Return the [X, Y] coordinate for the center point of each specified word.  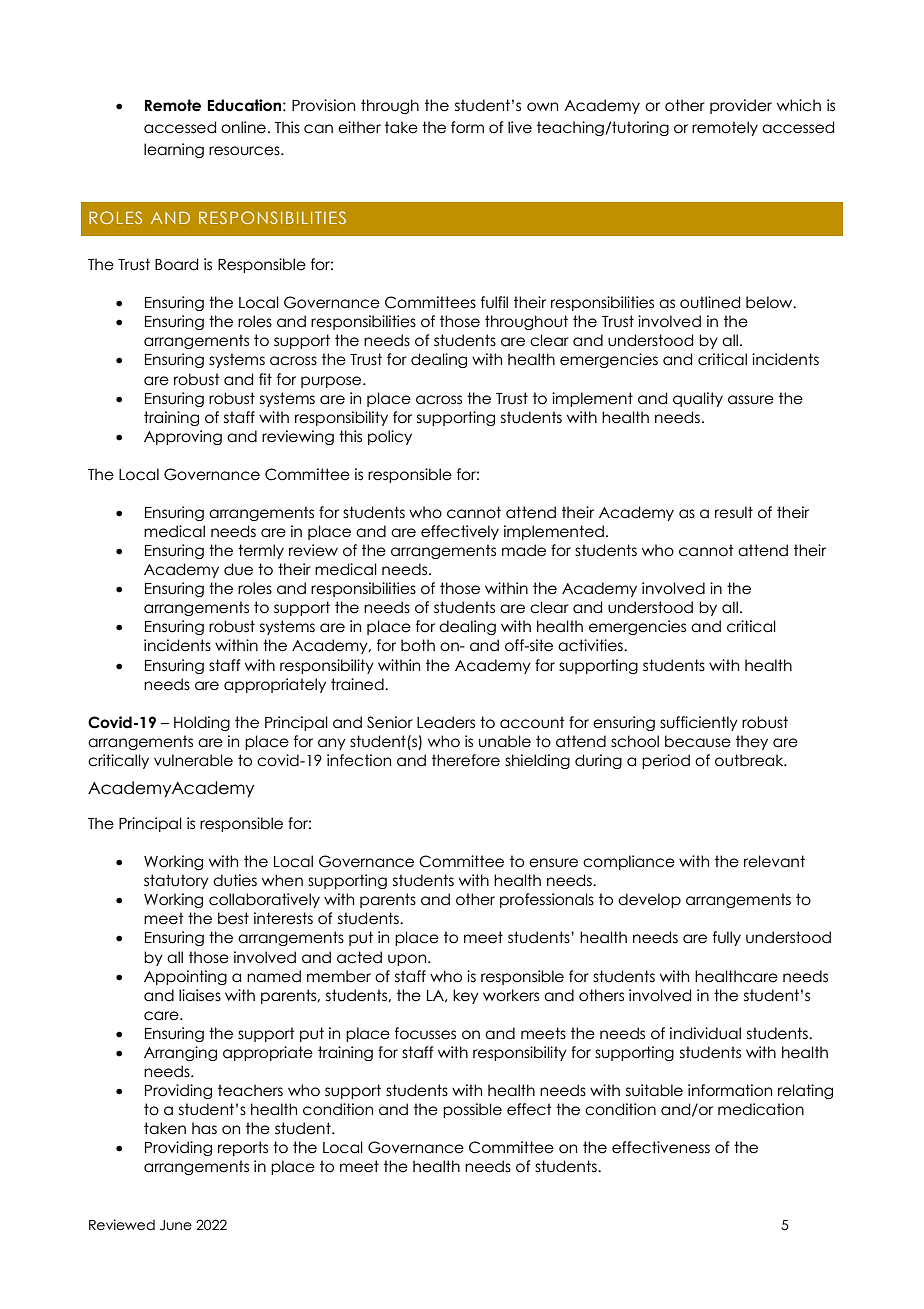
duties [235, 880]
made [524, 550]
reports [243, 1148]
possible [472, 1110]
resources [245, 151]
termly [261, 551]
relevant [774, 861]
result [734, 512]
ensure [553, 863]
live [520, 127]
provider [741, 106]
